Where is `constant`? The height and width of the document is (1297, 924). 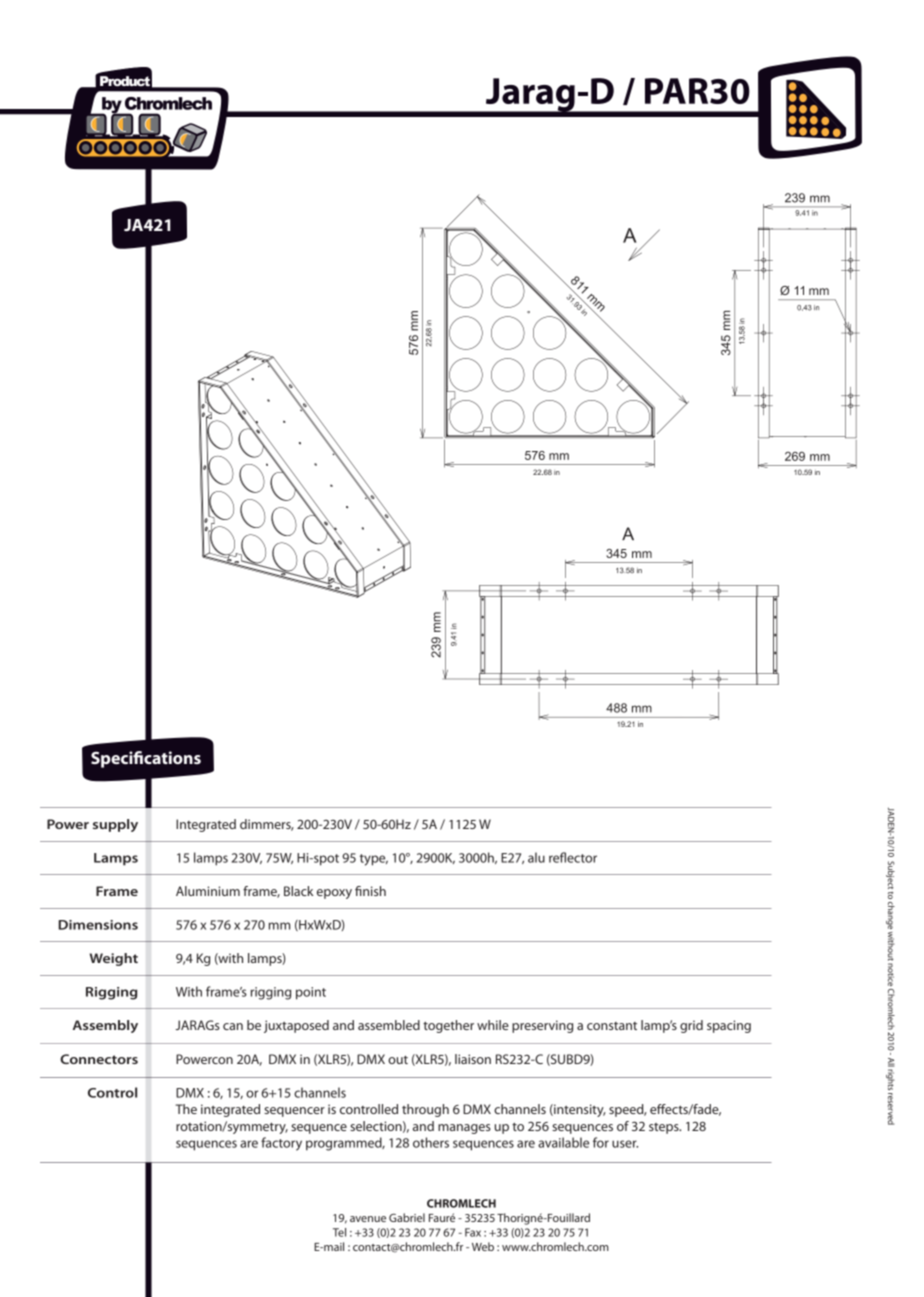
constant is located at coordinates (612, 1026).
